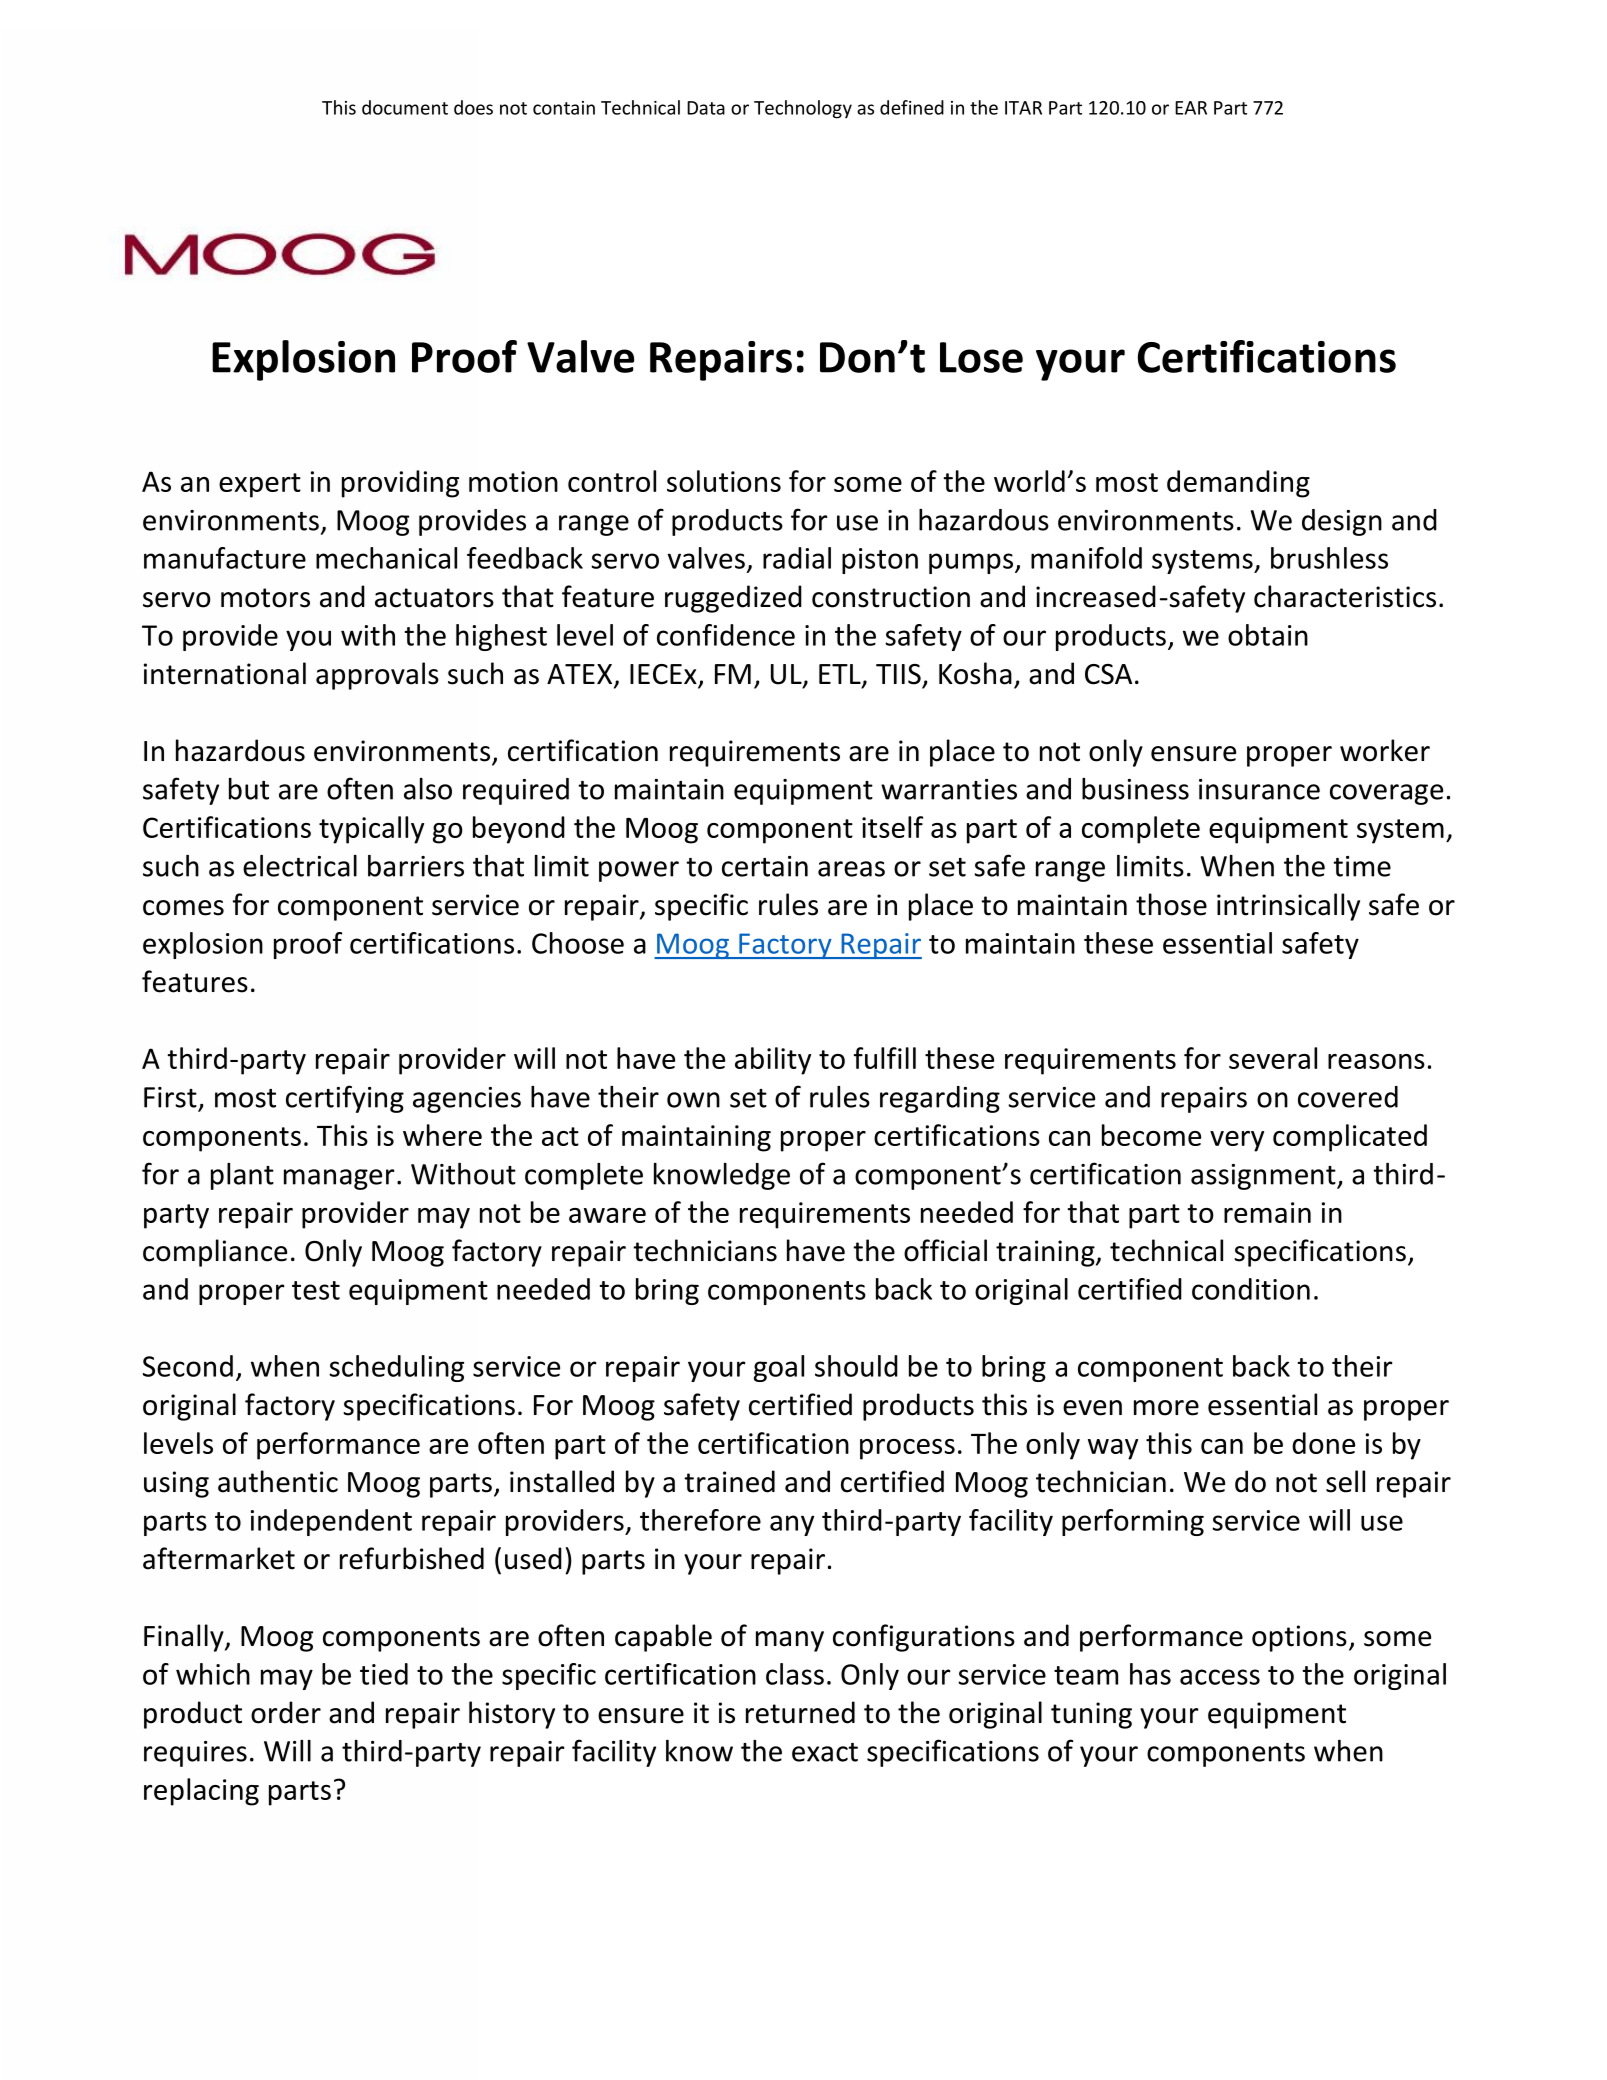 The image size is (1607, 2080). I want to click on goal, so click(779, 1368).
